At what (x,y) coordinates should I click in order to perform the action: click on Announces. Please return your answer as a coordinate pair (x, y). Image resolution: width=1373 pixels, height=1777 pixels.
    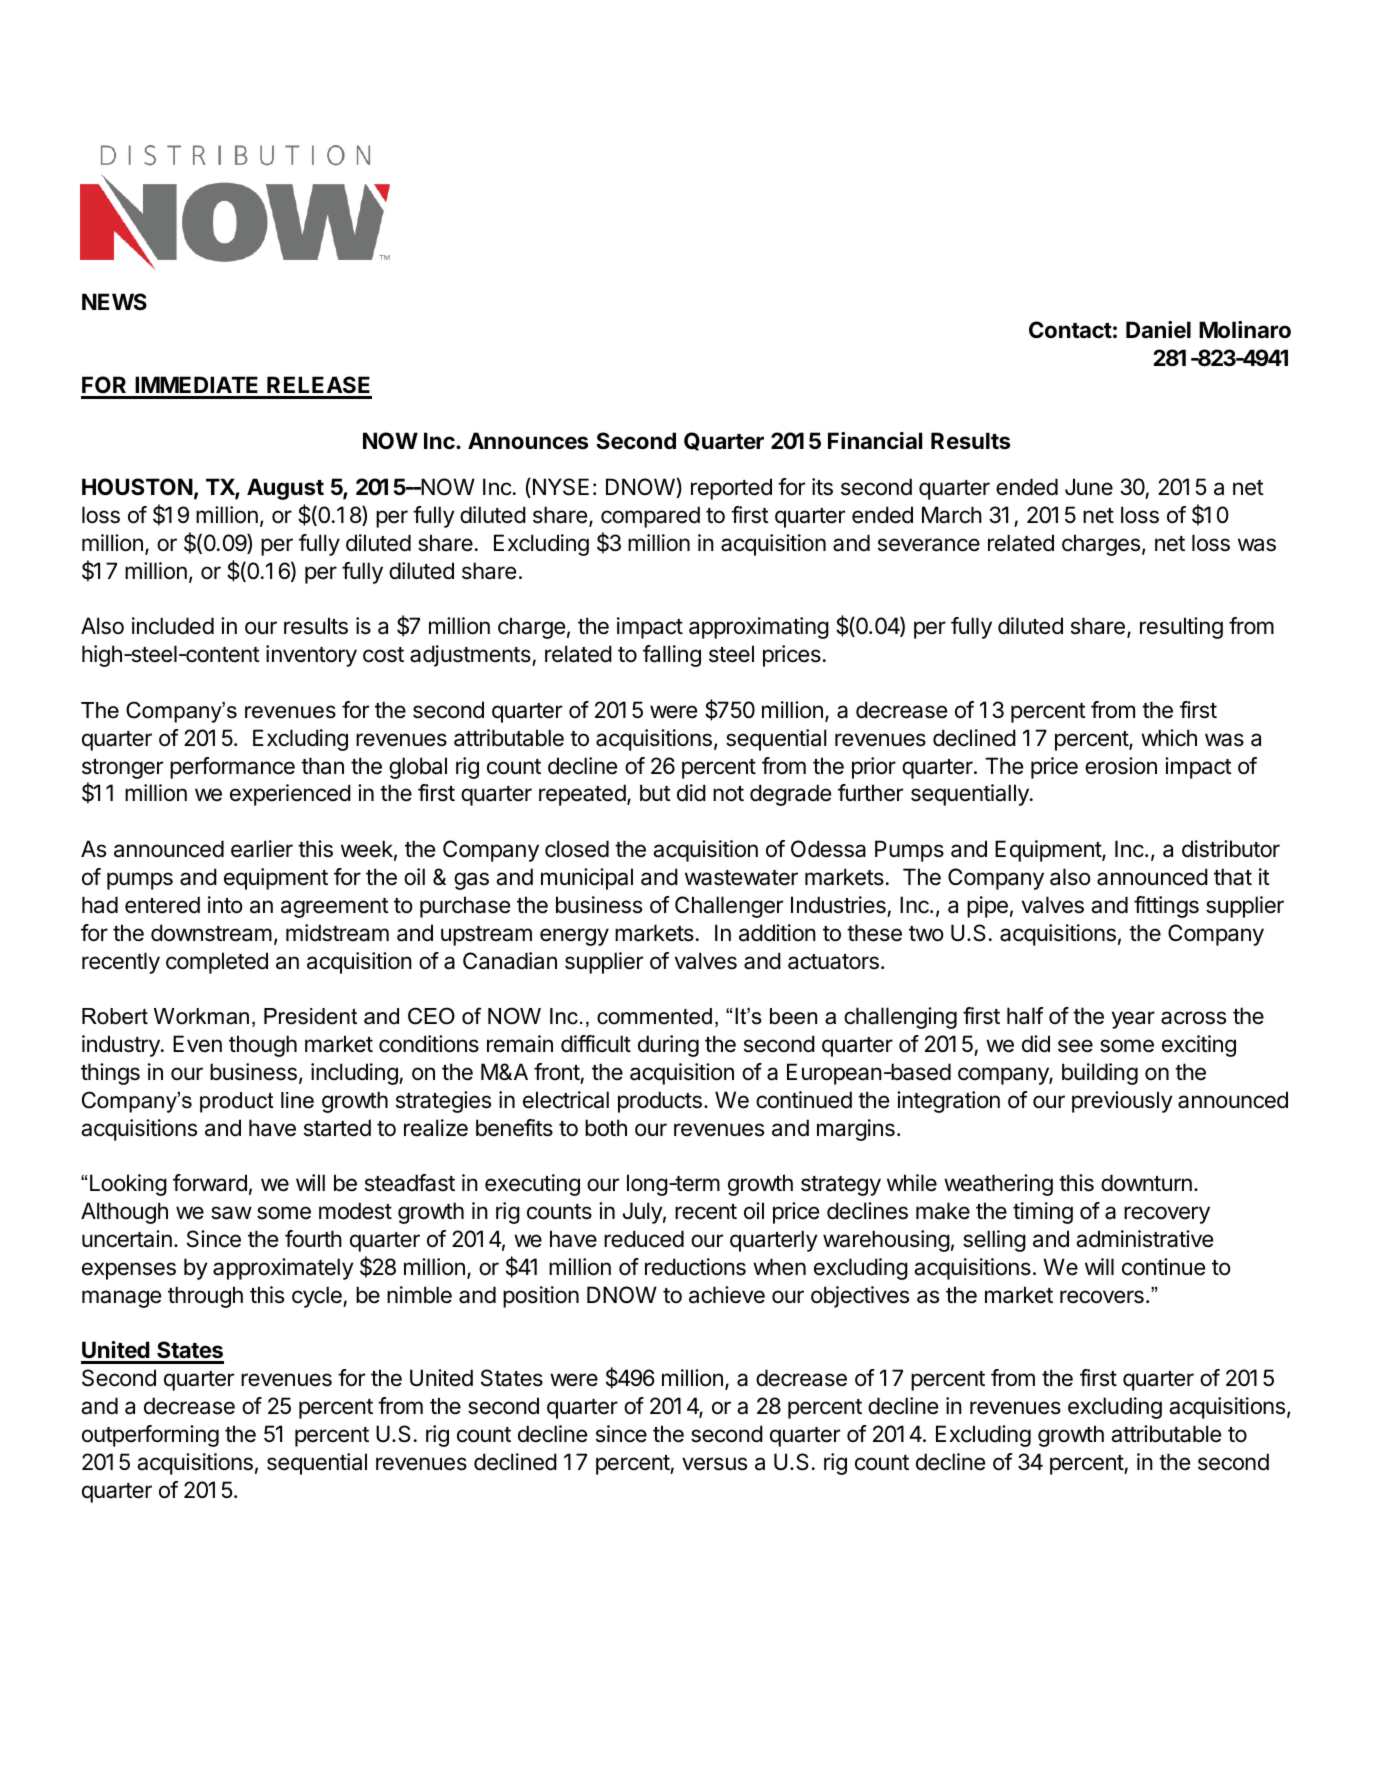
    Looking at the image, I should click on (528, 441).
